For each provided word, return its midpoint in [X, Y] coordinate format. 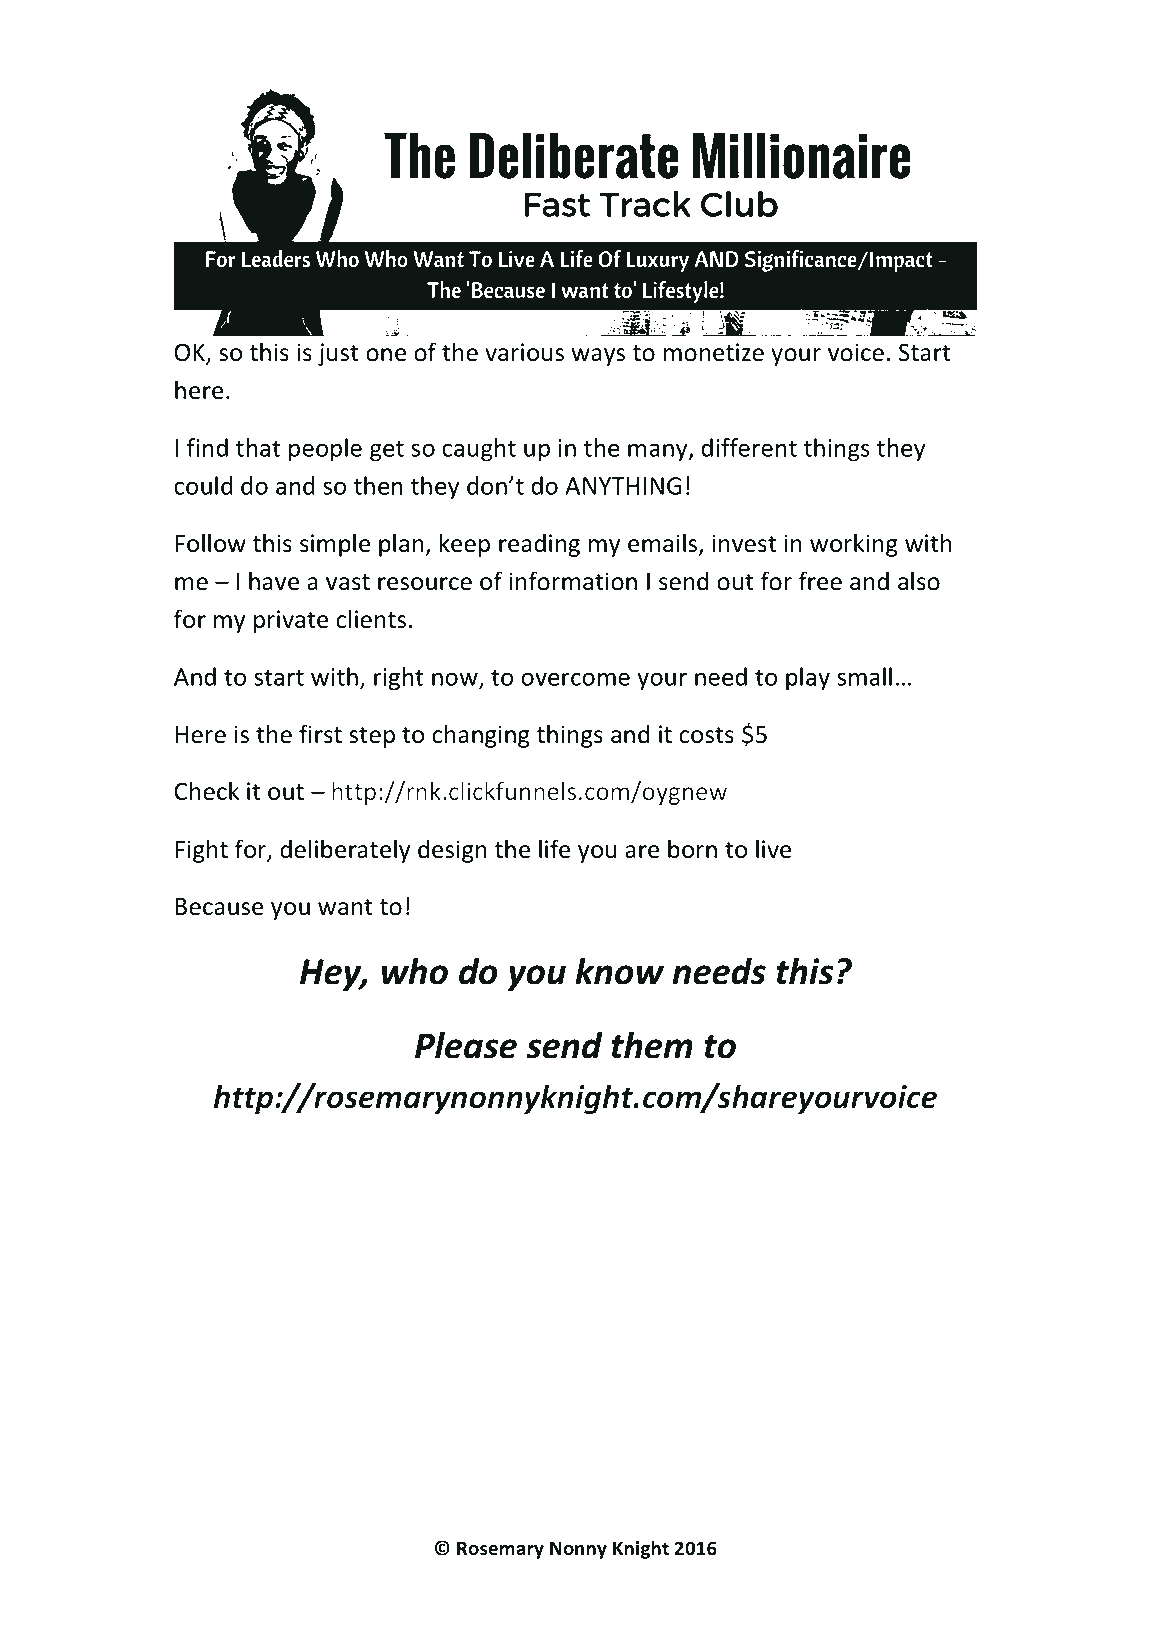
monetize [714, 352]
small [864, 676]
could [203, 485]
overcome [575, 679]
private [291, 621]
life [554, 849]
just [338, 354]
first [320, 734]
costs [706, 735]
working [854, 545]
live [773, 849]
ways [598, 357]
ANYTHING [623, 486]
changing [481, 736]
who [414, 971]
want [345, 907]
